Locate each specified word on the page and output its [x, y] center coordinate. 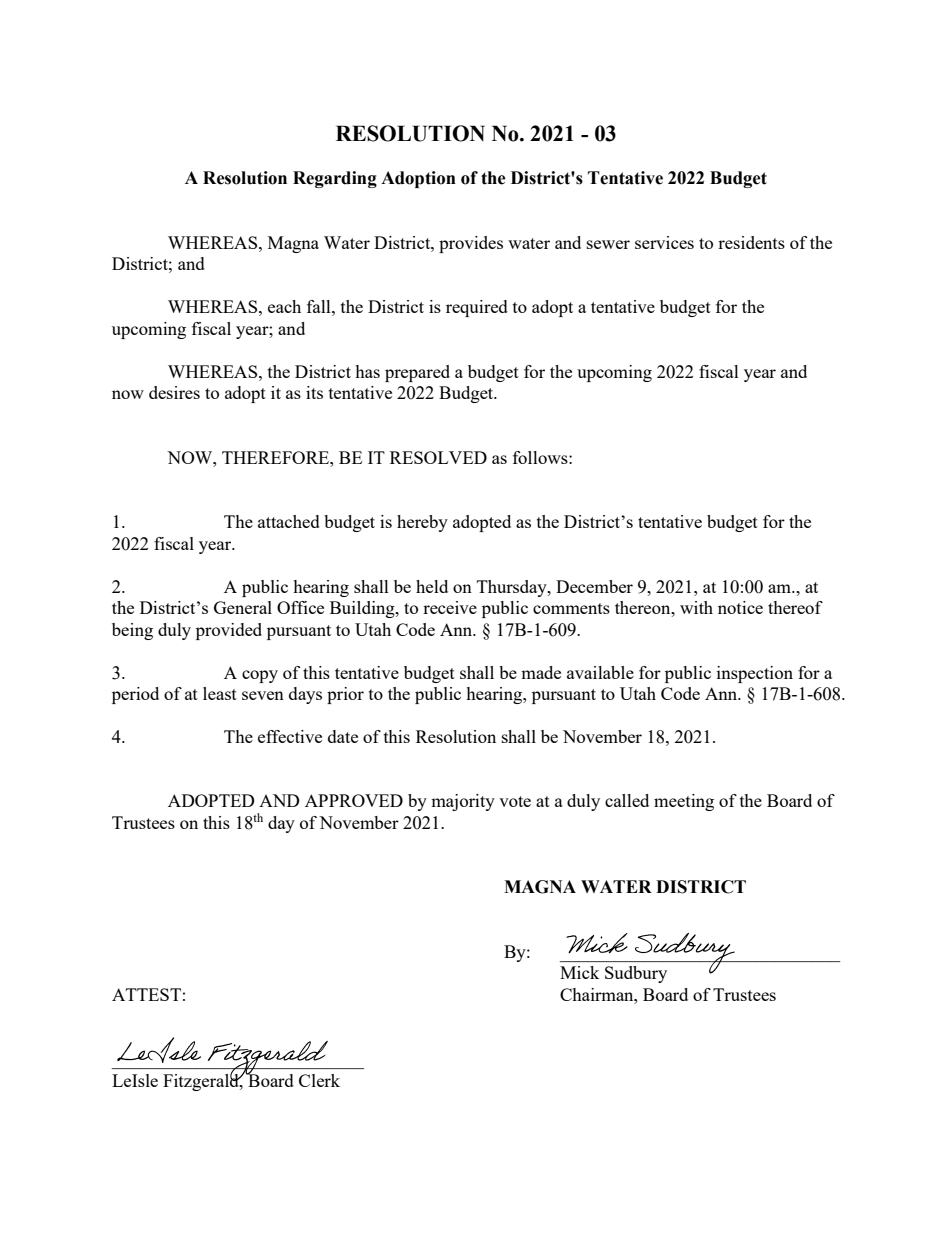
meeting [684, 802]
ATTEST [146, 994]
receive [450, 607]
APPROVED [354, 800]
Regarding [335, 179]
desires [174, 392]
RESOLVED [438, 457]
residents [751, 242]
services [664, 242]
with [696, 607]
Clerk [319, 1080]
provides [471, 244]
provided [229, 631]
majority [463, 802]
